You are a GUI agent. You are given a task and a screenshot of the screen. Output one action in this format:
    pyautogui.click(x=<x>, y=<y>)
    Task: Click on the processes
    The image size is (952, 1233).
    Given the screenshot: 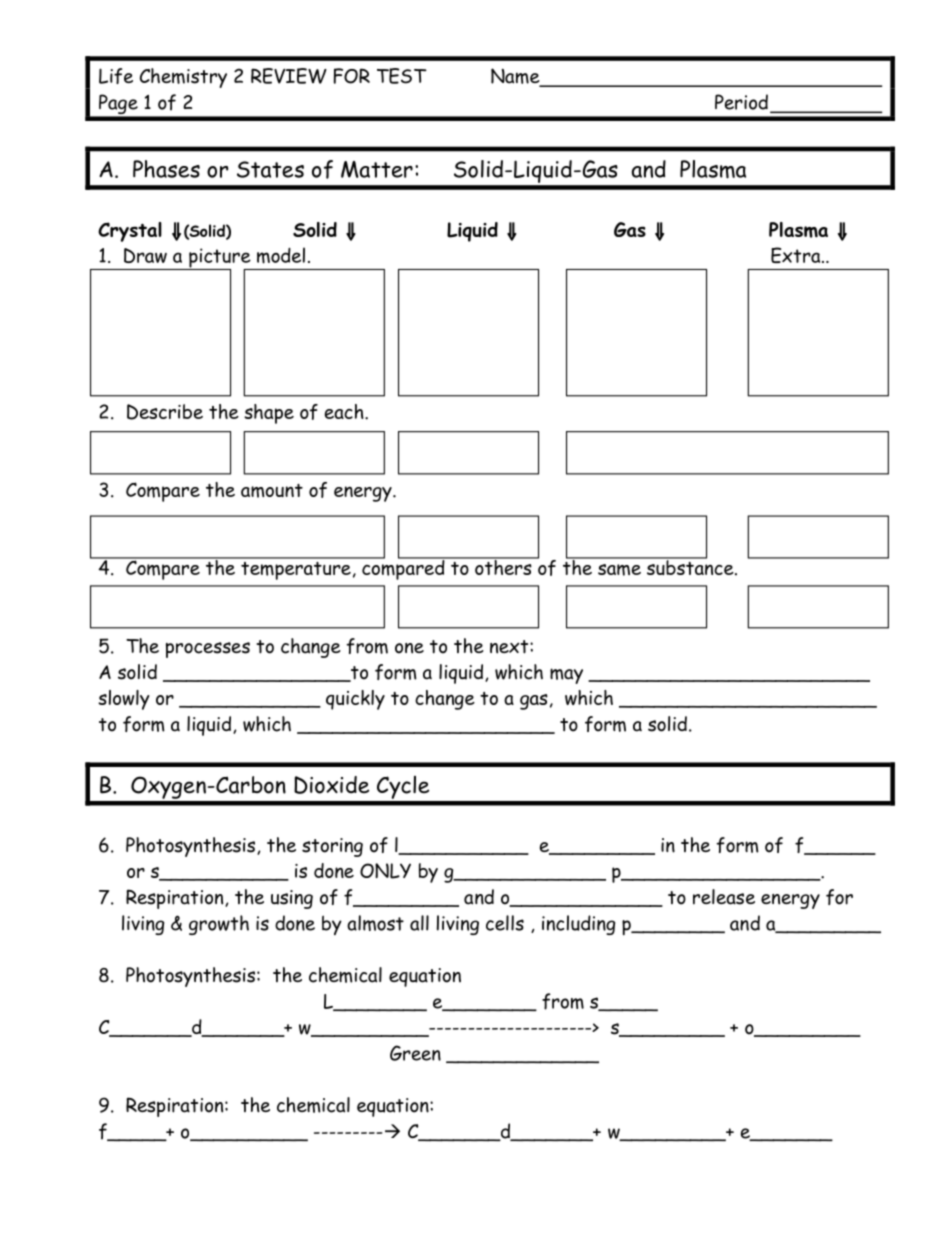 What is the action you would take?
    pyautogui.click(x=208, y=650)
